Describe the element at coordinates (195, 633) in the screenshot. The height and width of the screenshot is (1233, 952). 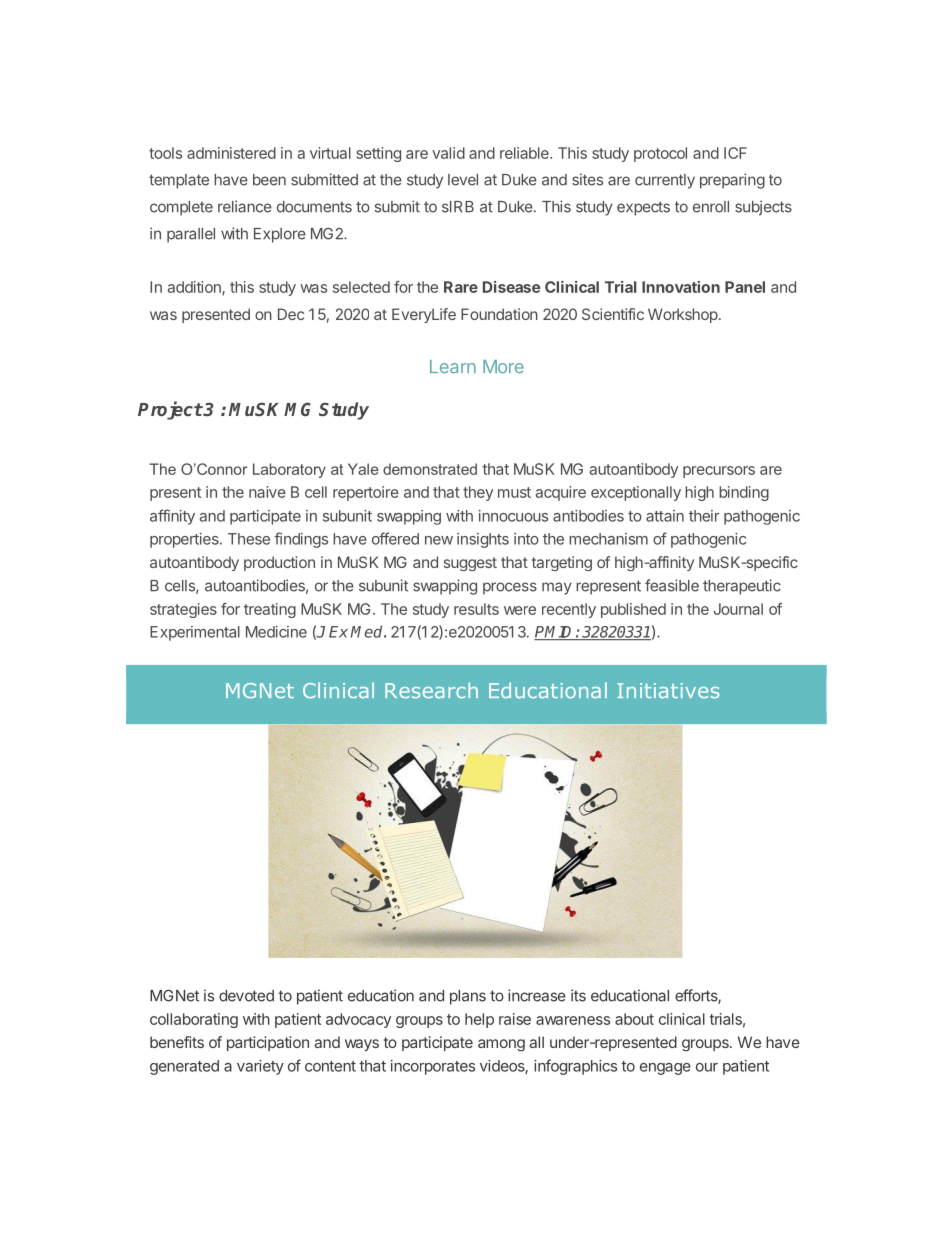
I see `Experimental` at that location.
